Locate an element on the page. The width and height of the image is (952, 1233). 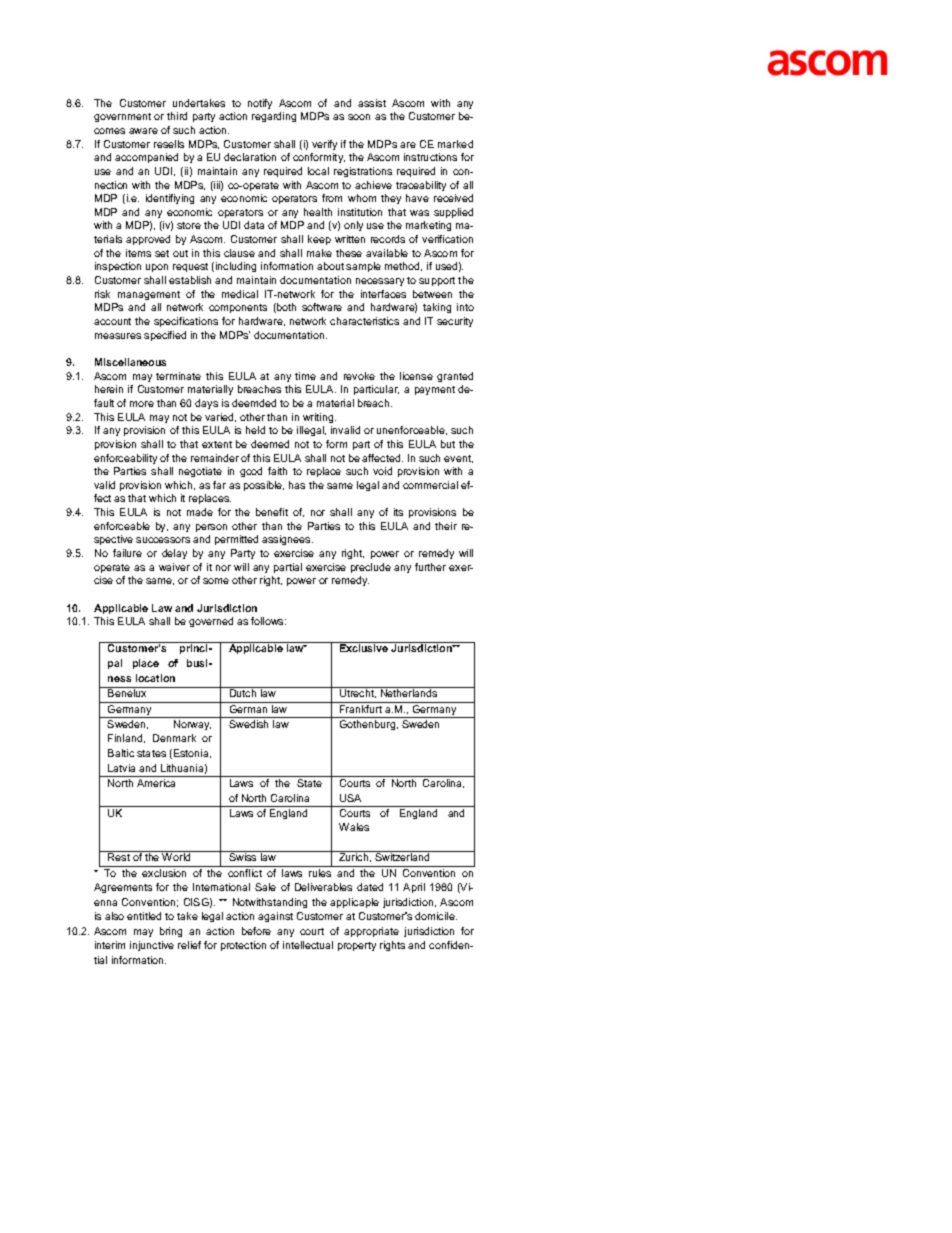
between is located at coordinates (432, 294).
